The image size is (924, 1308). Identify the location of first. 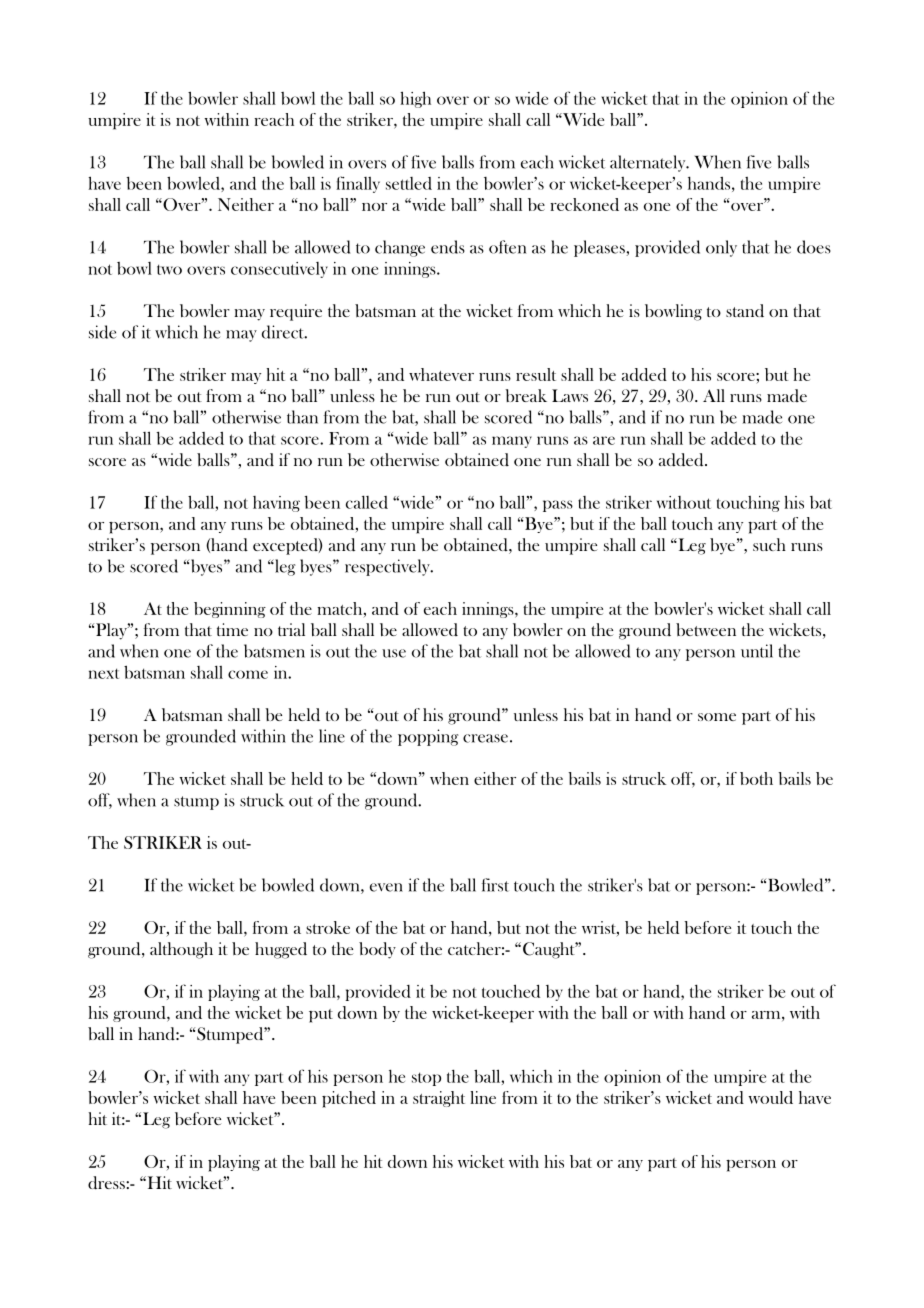
(495, 885).
